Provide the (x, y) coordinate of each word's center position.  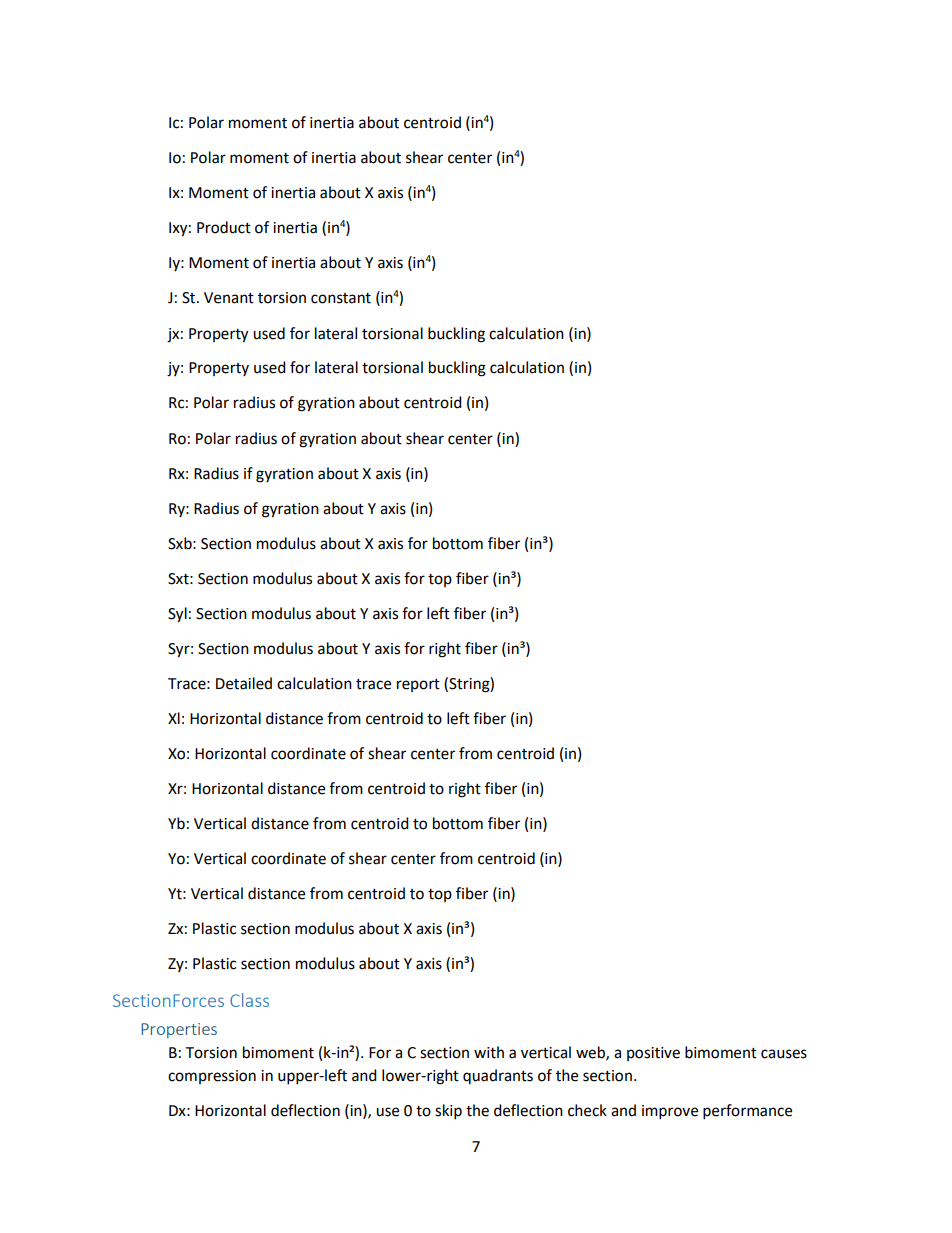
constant (341, 298)
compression (212, 1077)
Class (249, 1000)
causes (784, 1054)
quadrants (498, 1076)
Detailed (244, 683)
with (489, 1052)
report (418, 685)
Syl (177, 615)
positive (653, 1054)
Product (224, 227)
